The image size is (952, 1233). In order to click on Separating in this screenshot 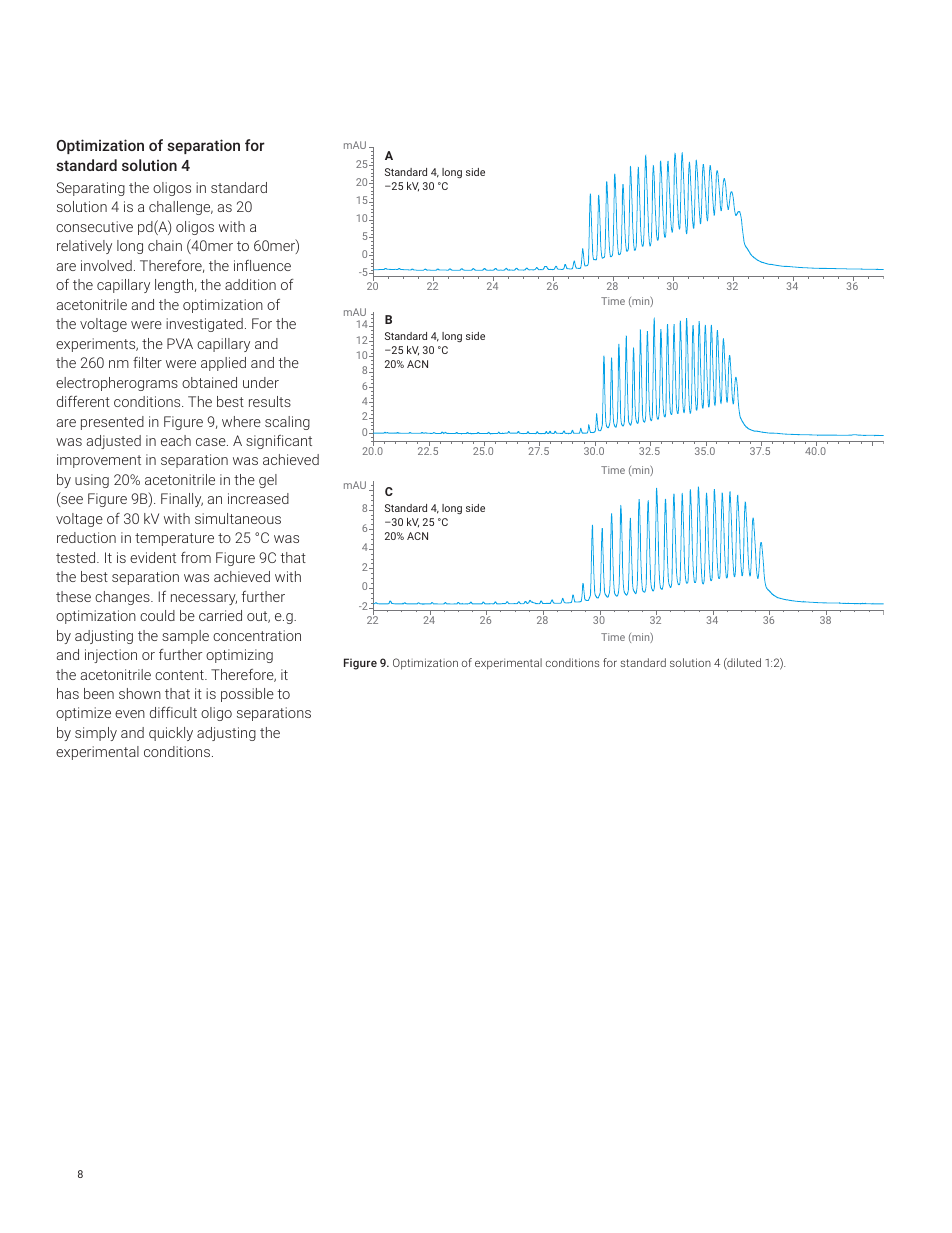, I will do `click(90, 189)`.
